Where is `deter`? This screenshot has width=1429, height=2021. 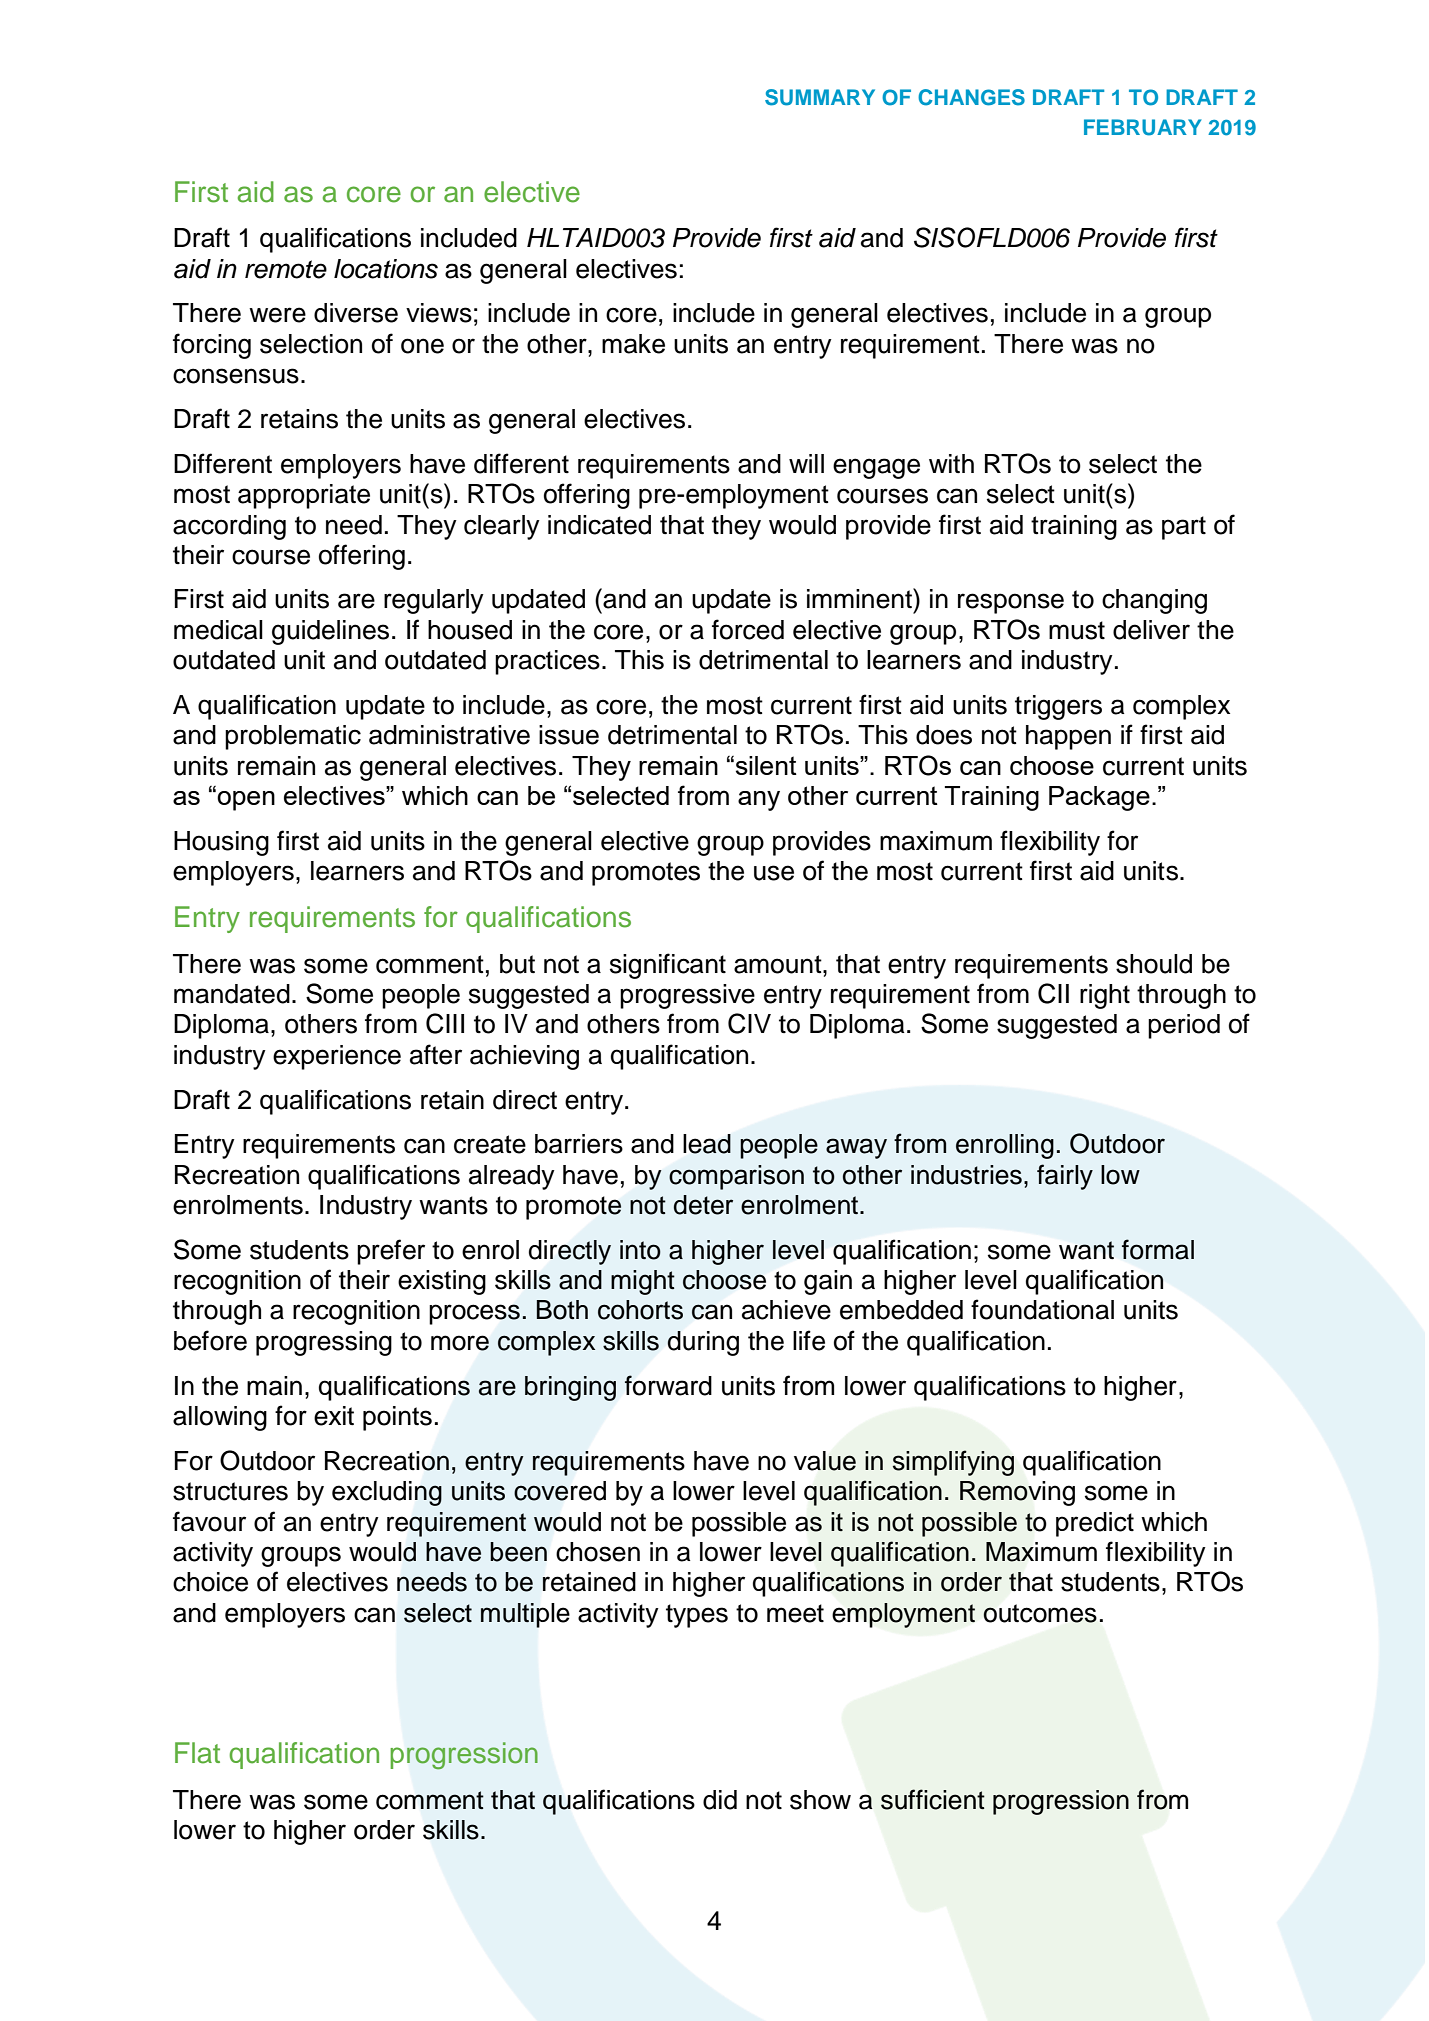 deter is located at coordinates (703, 1205).
